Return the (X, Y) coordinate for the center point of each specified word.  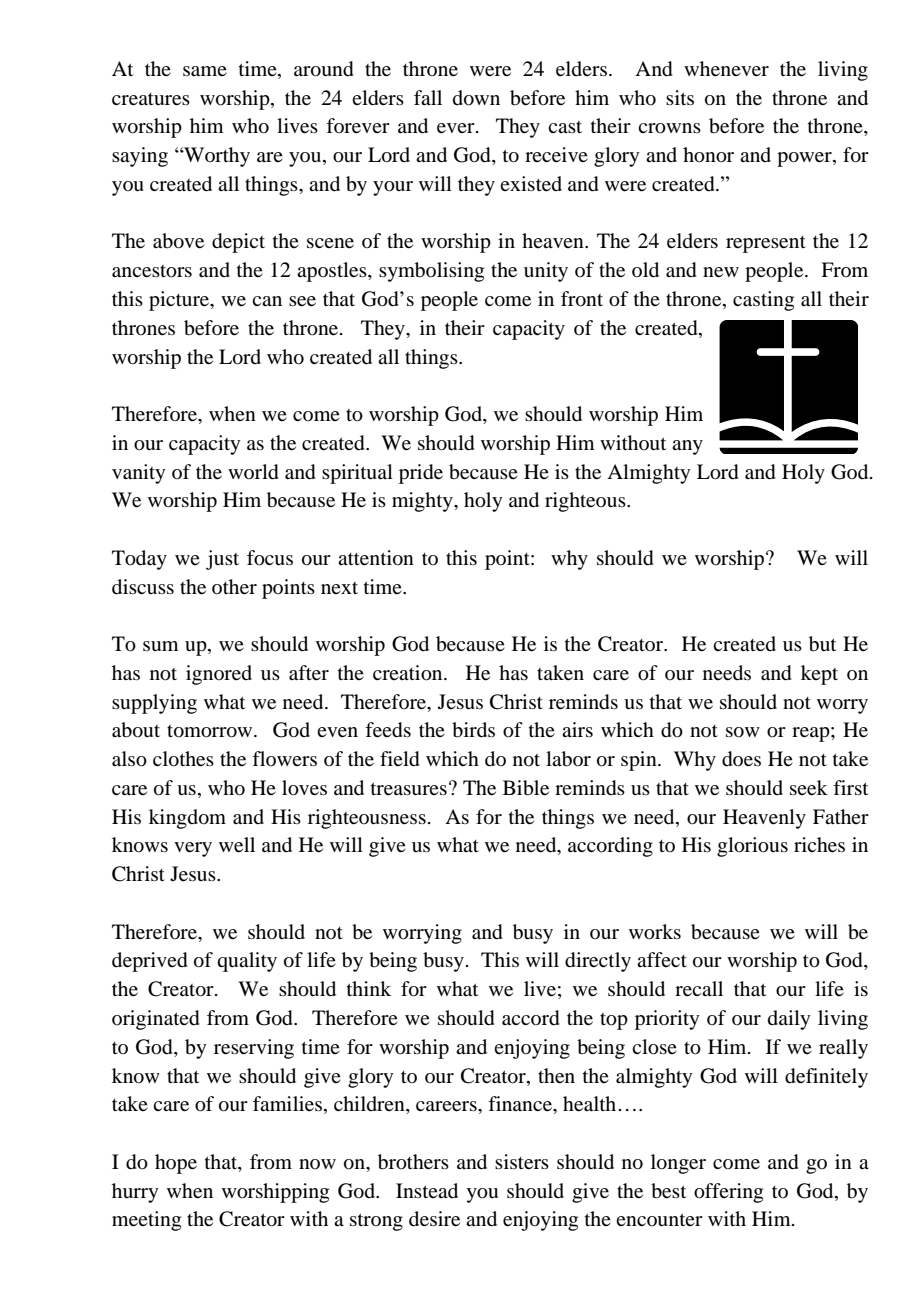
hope (176, 1164)
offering (728, 1193)
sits (680, 97)
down (476, 98)
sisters (522, 1162)
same (205, 71)
